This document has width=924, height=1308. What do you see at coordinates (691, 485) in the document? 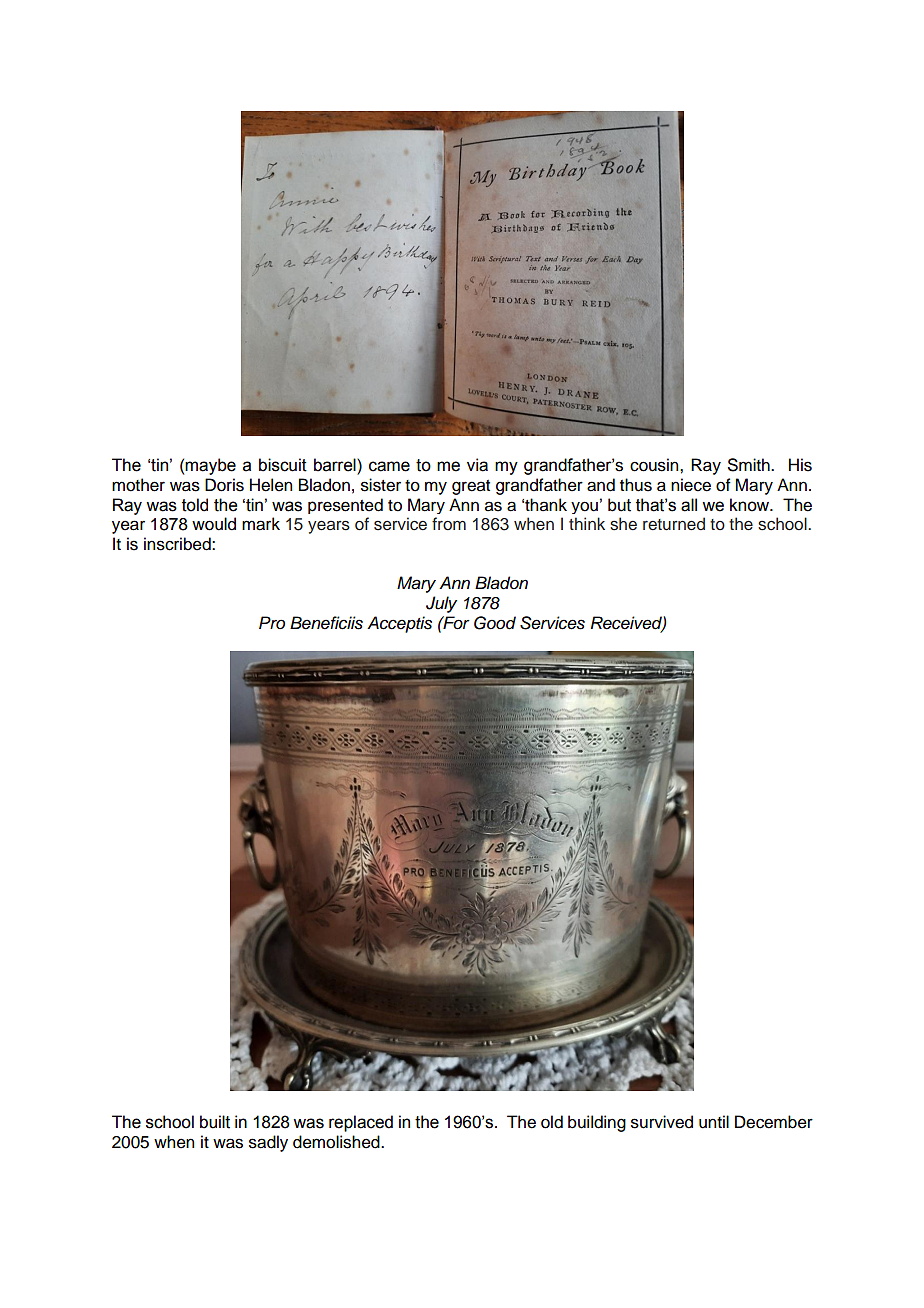
I see `niece` at bounding box center [691, 485].
